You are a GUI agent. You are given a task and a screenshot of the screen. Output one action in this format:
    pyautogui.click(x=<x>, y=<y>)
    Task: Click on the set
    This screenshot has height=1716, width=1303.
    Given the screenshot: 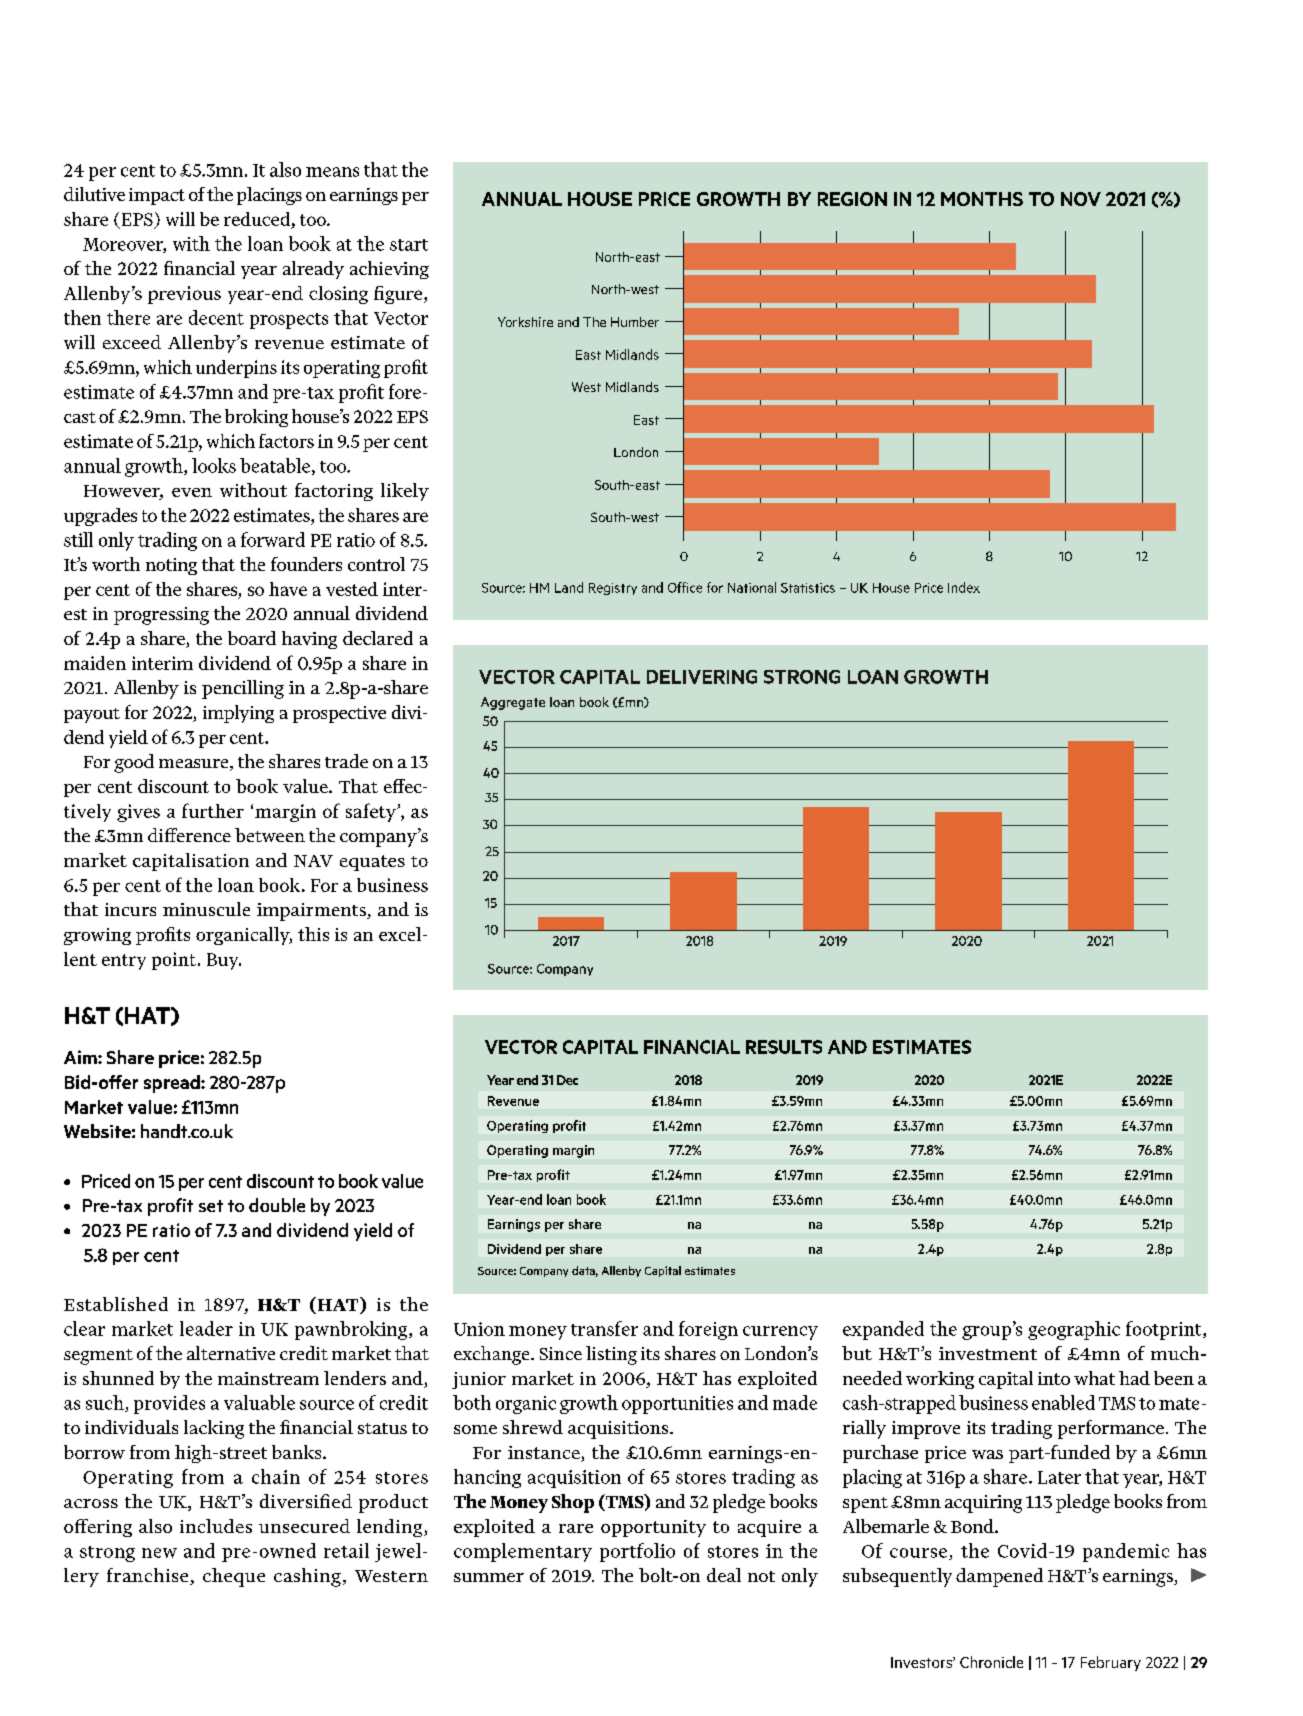 What is the action you would take?
    pyautogui.click(x=211, y=1206)
